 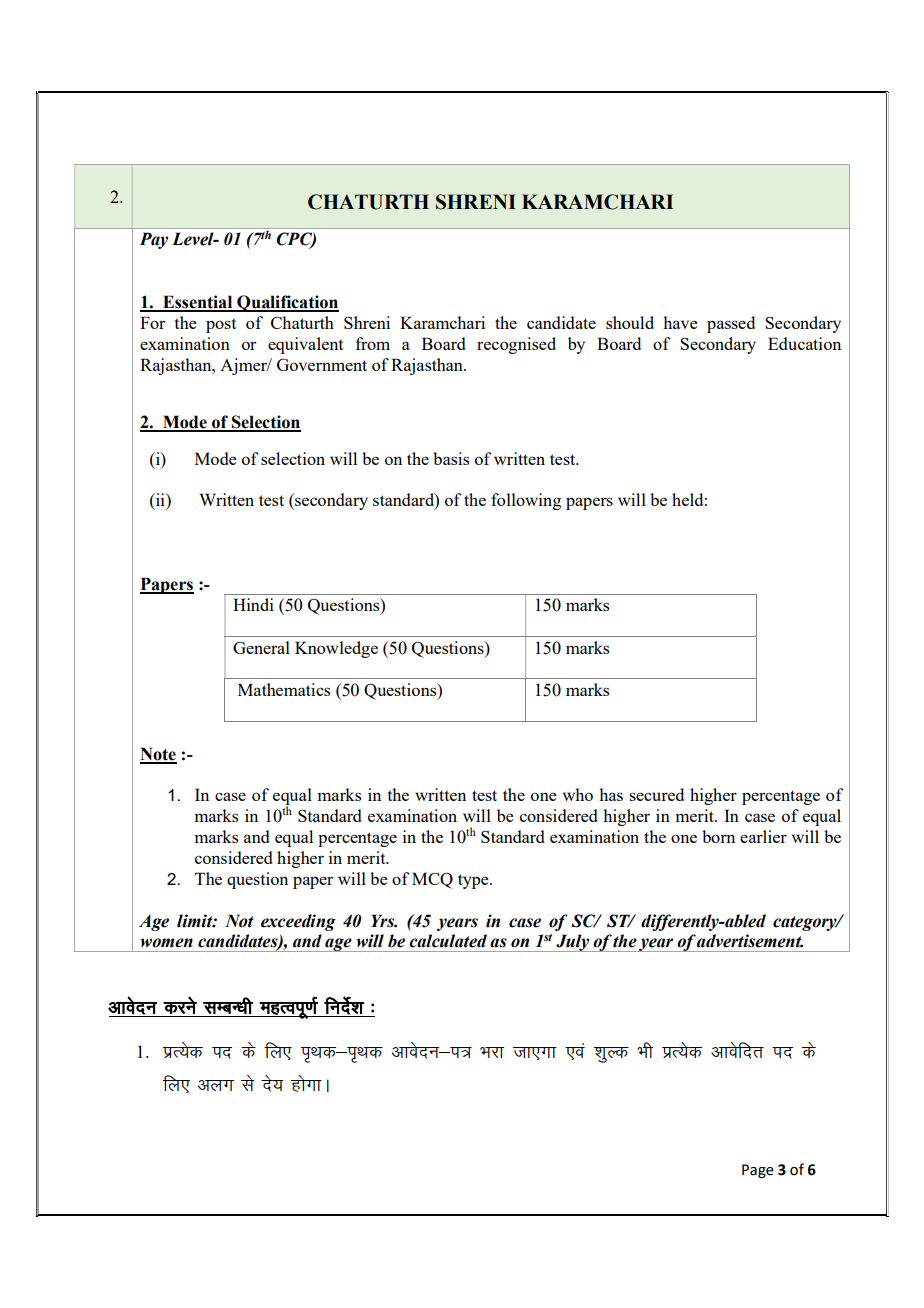 I want to click on exceeding, so click(x=298, y=922).
